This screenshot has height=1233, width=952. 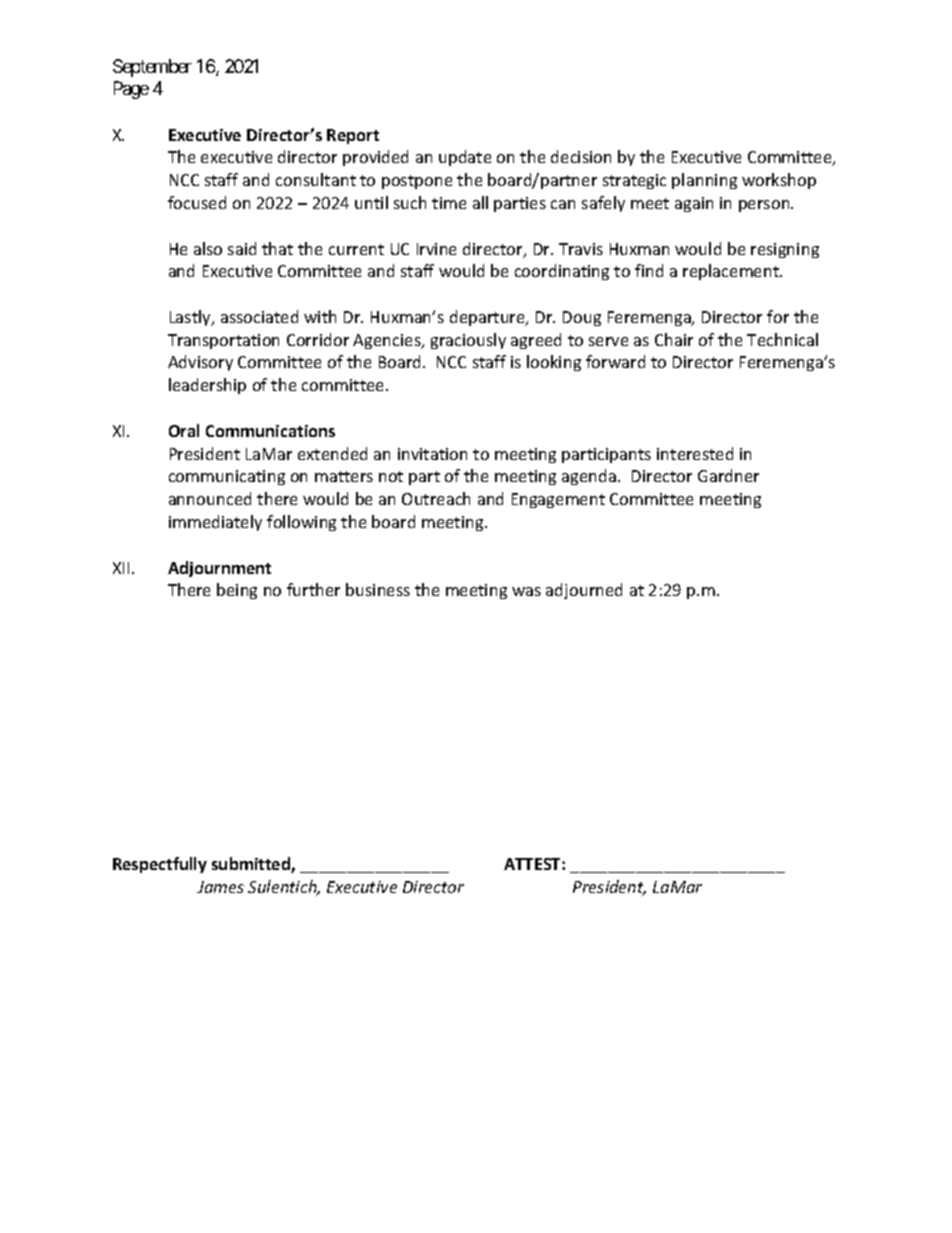 What do you see at coordinates (465, 158) in the screenshot?
I see `update` at bounding box center [465, 158].
